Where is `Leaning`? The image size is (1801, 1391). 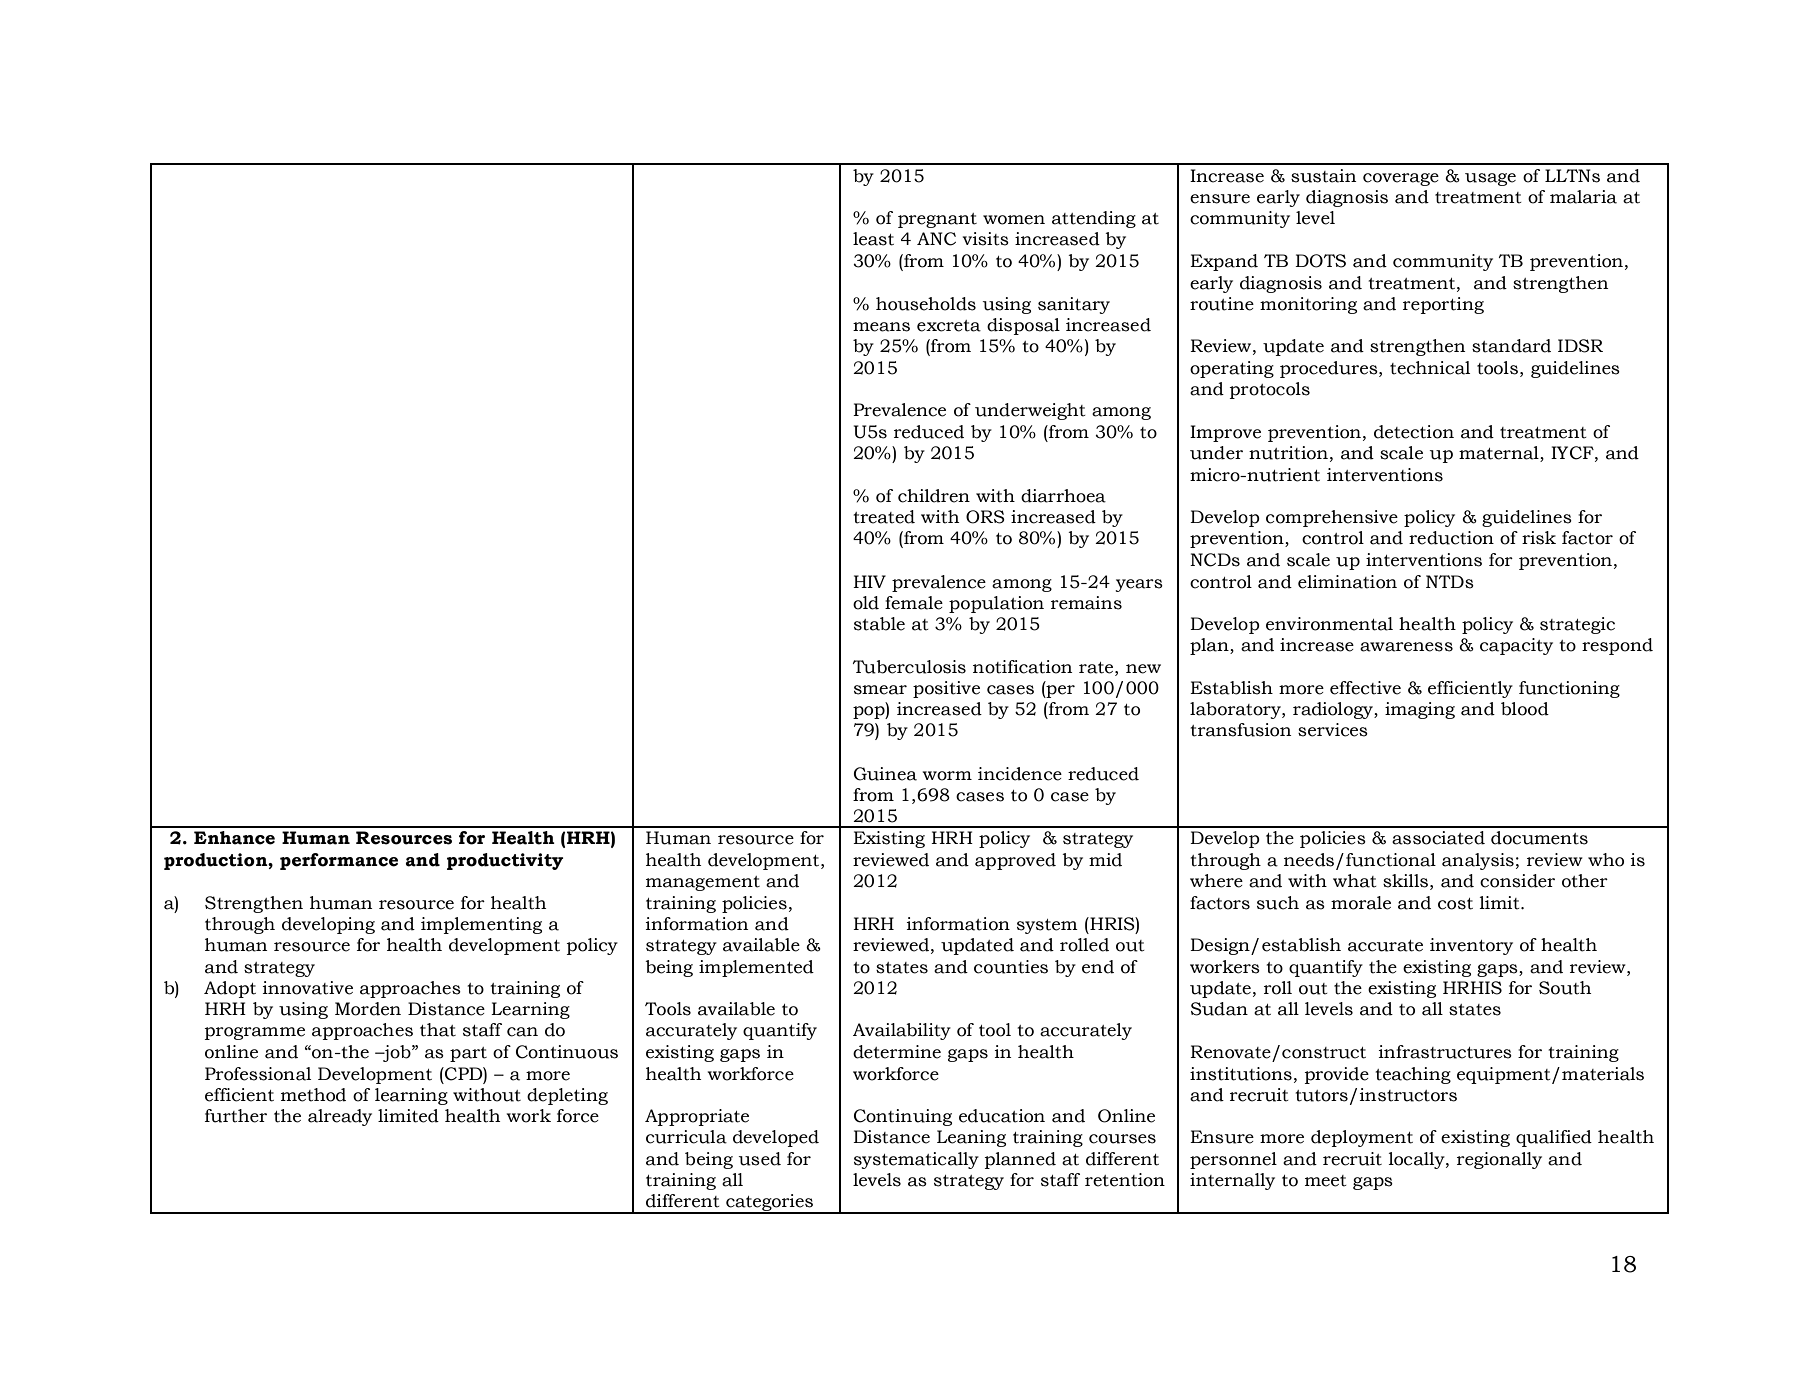 Leaning is located at coordinates (971, 1138).
